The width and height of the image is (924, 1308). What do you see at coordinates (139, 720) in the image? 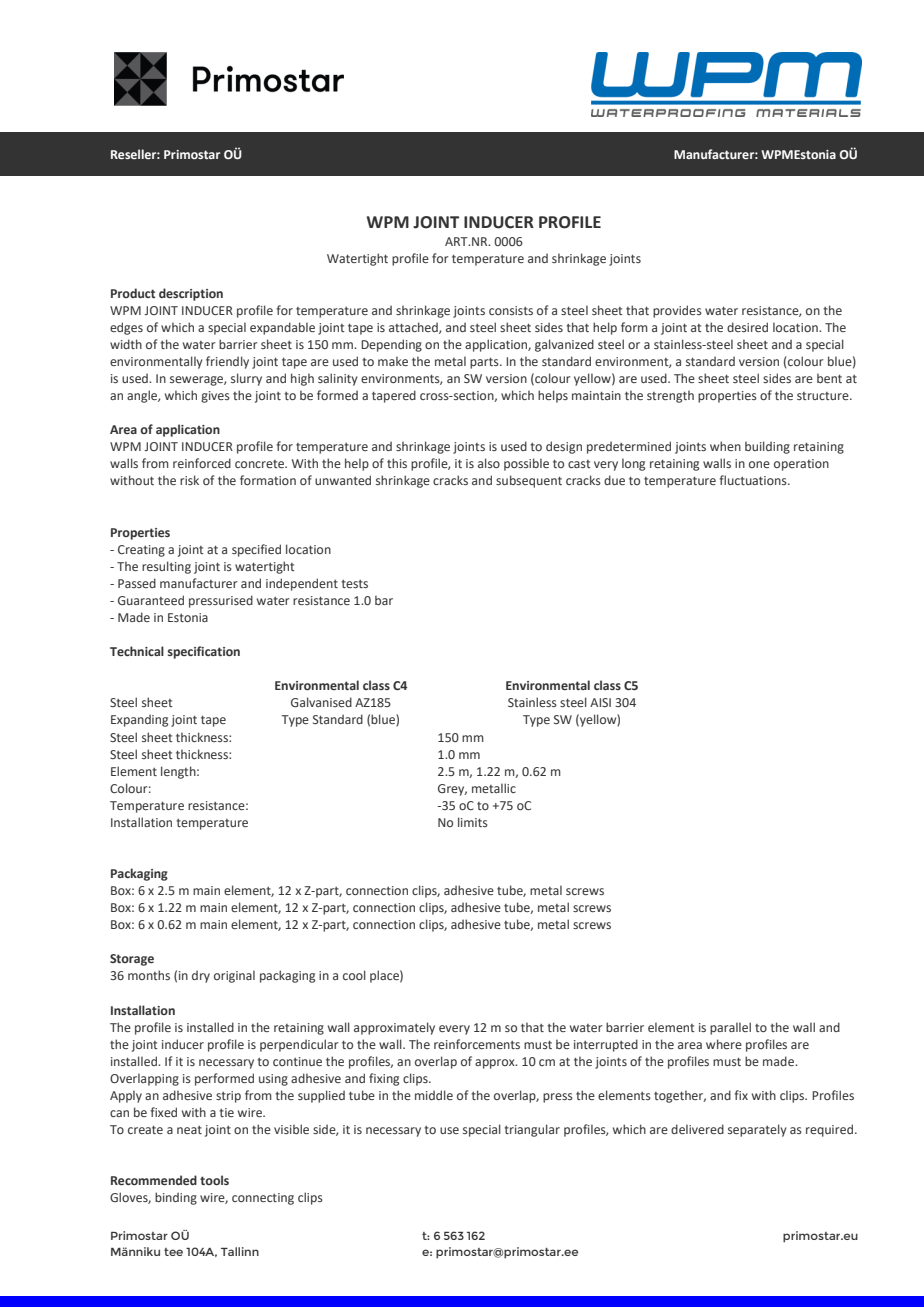
I see `Expanding` at bounding box center [139, 720].
